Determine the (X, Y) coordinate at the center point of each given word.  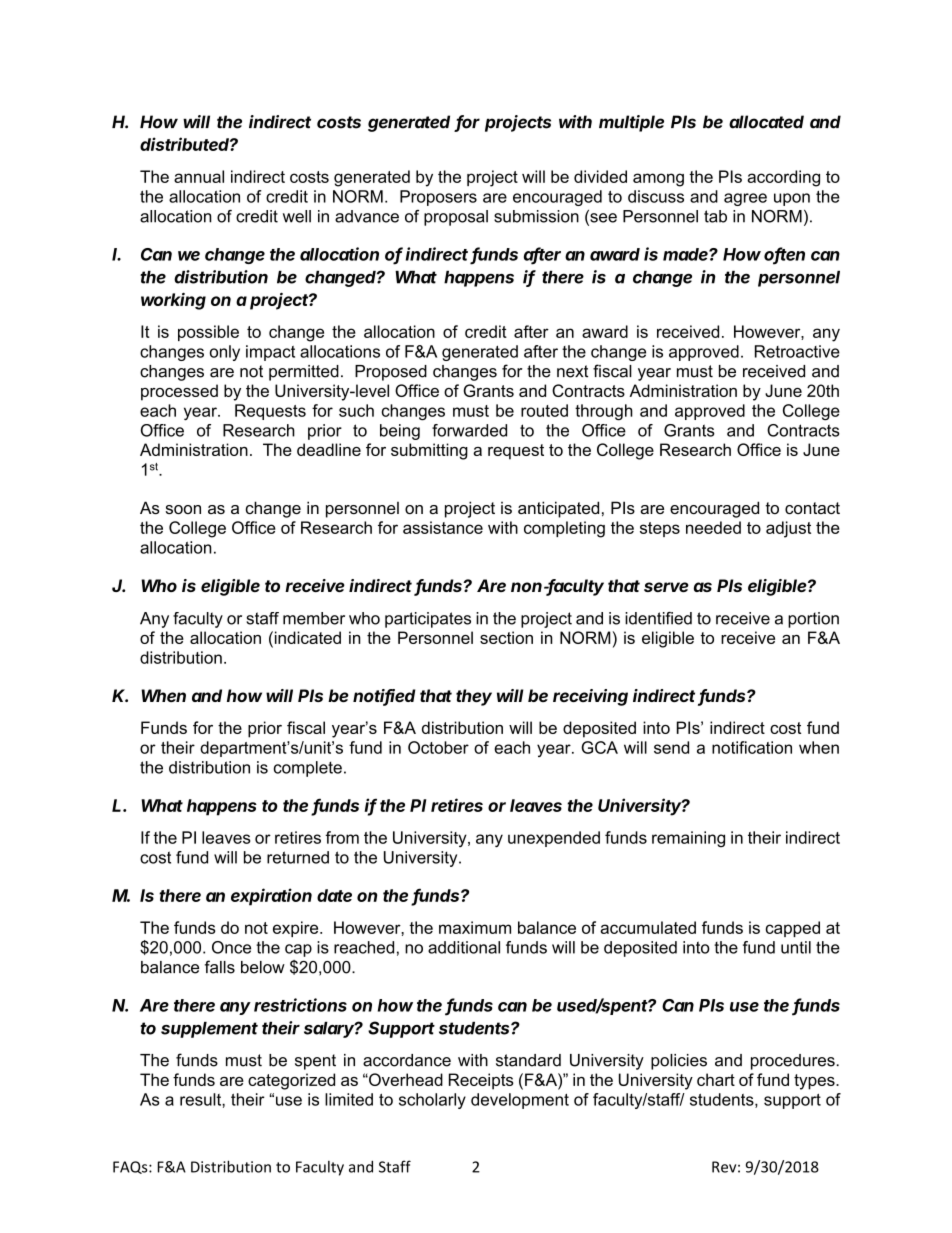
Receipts (481, 1081)
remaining (688, 839)
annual (199, 176)
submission (536, 216)
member (314, 618)
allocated (766, 122)
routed (544, 410)
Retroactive (797, 351)
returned (298, 857)
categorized (291, 1081)
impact (270, 353)
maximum (475, 927)
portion (813, 620)
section (506, 637)
